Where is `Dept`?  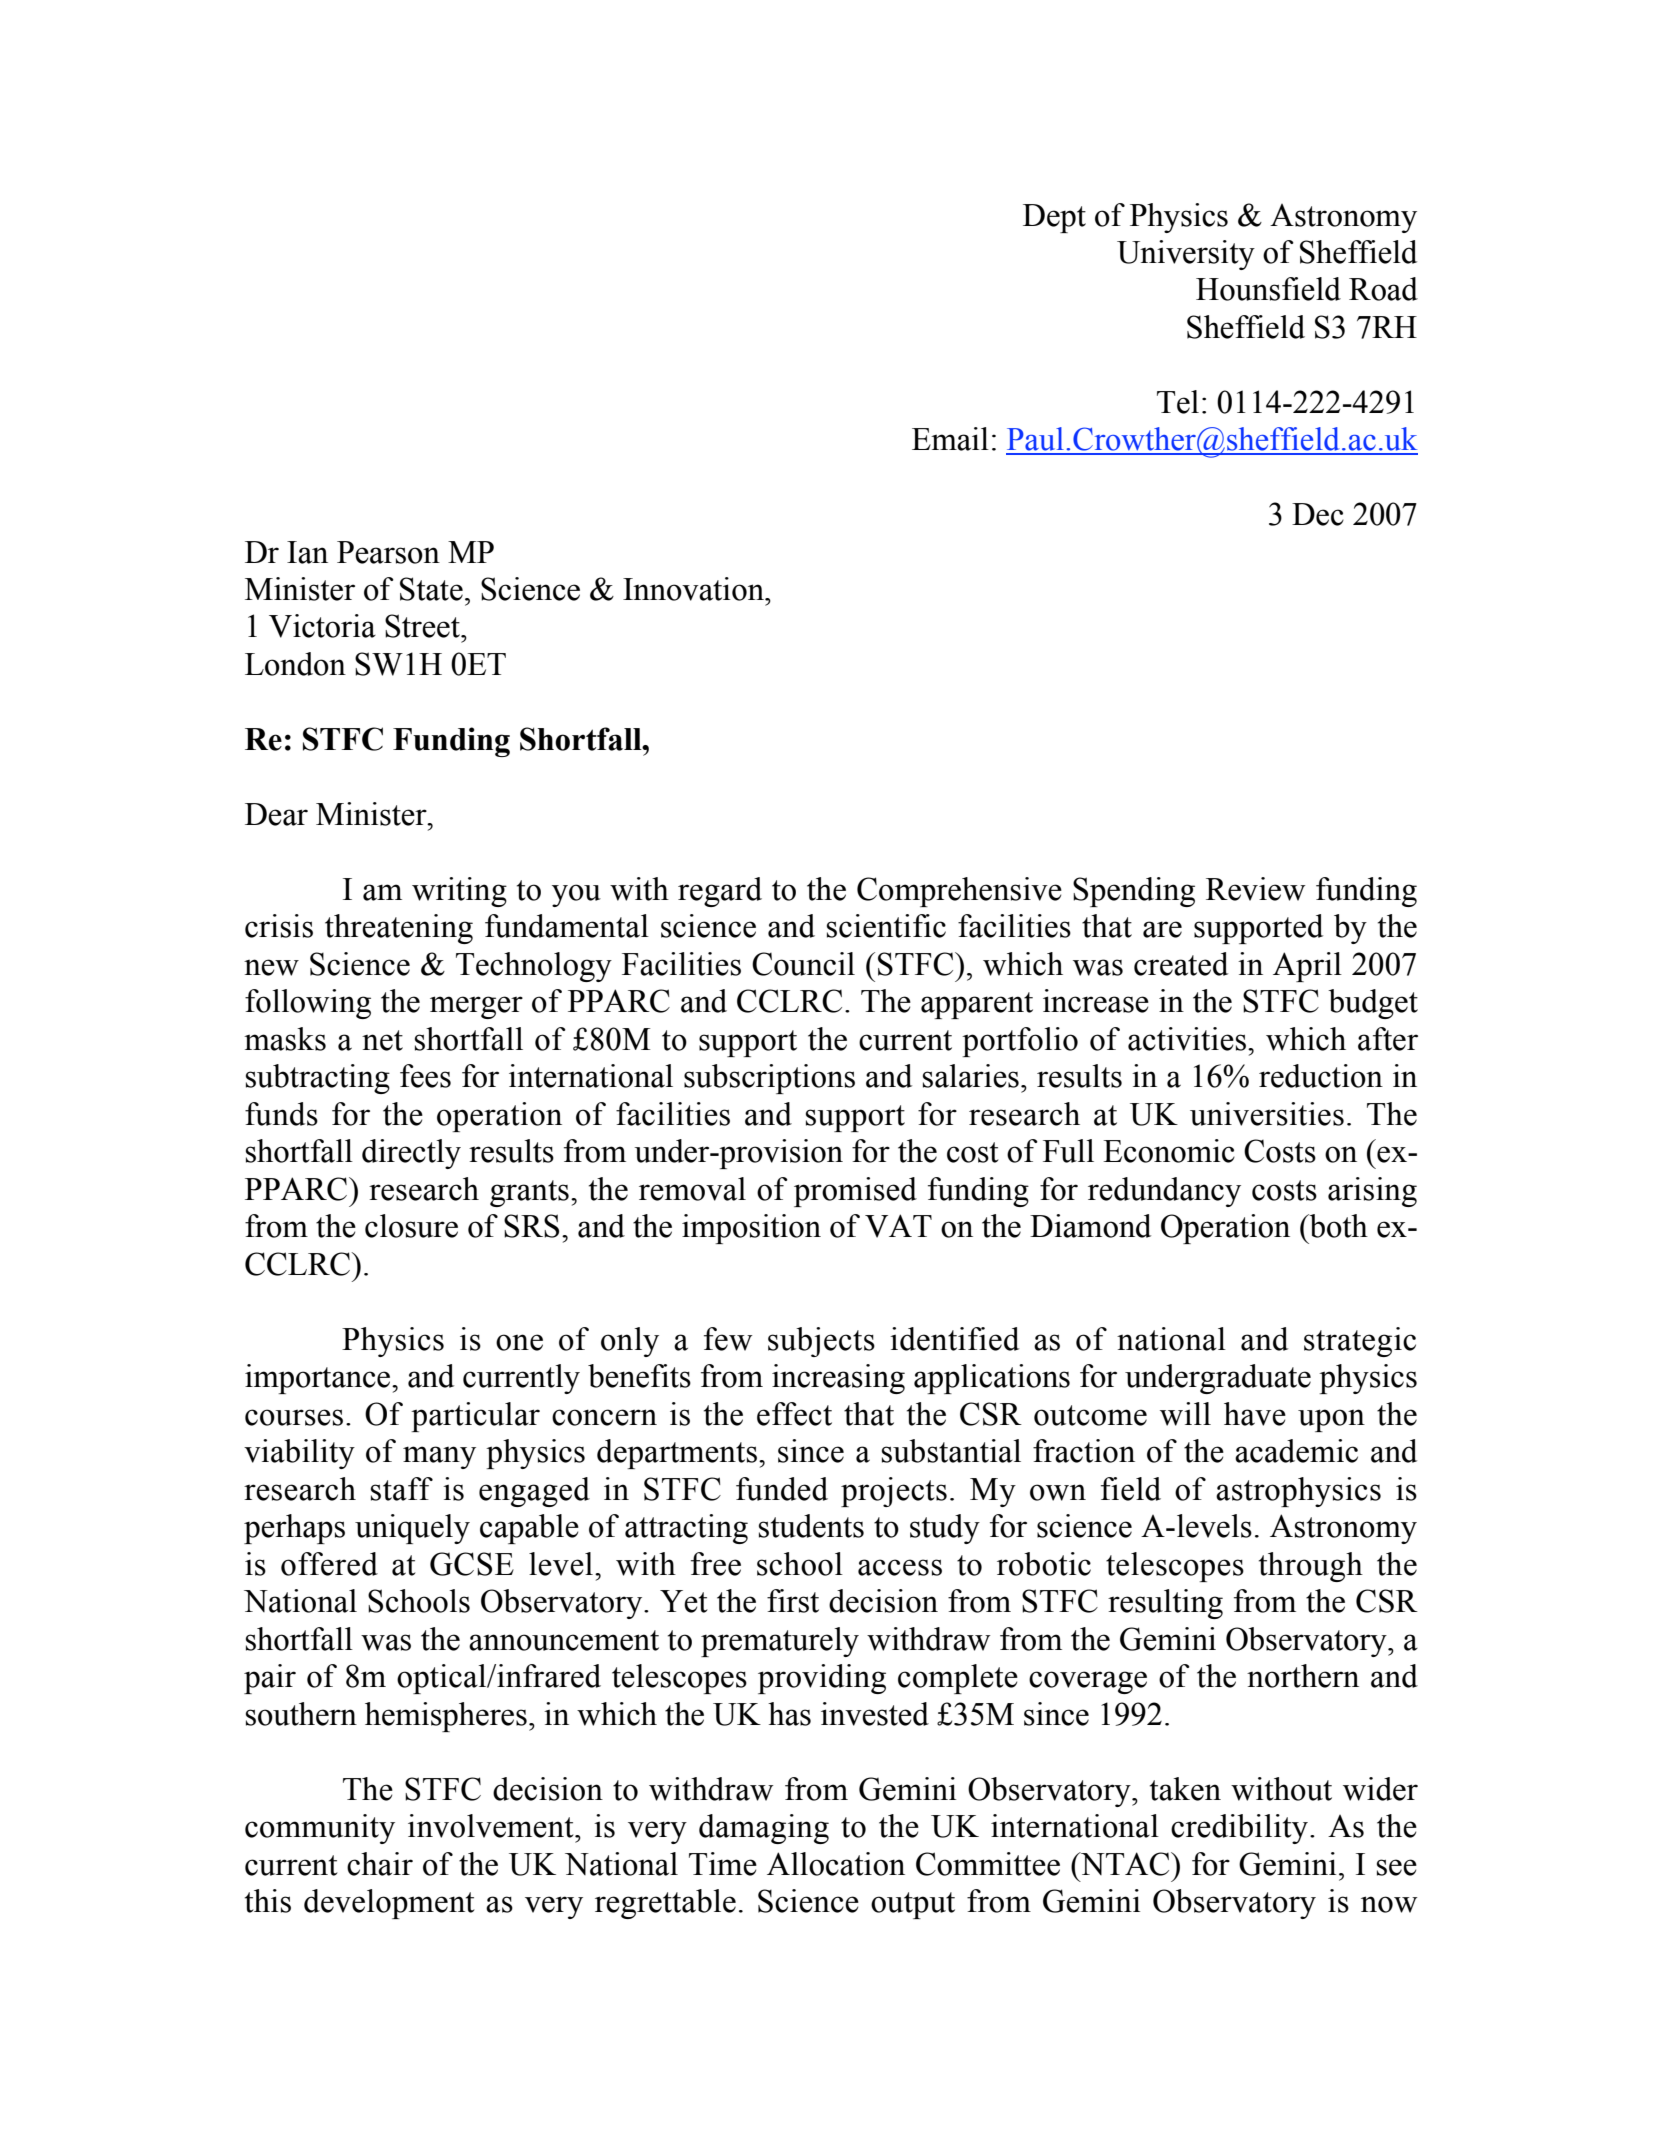 Dept is located at coordinates (1054, 218).
